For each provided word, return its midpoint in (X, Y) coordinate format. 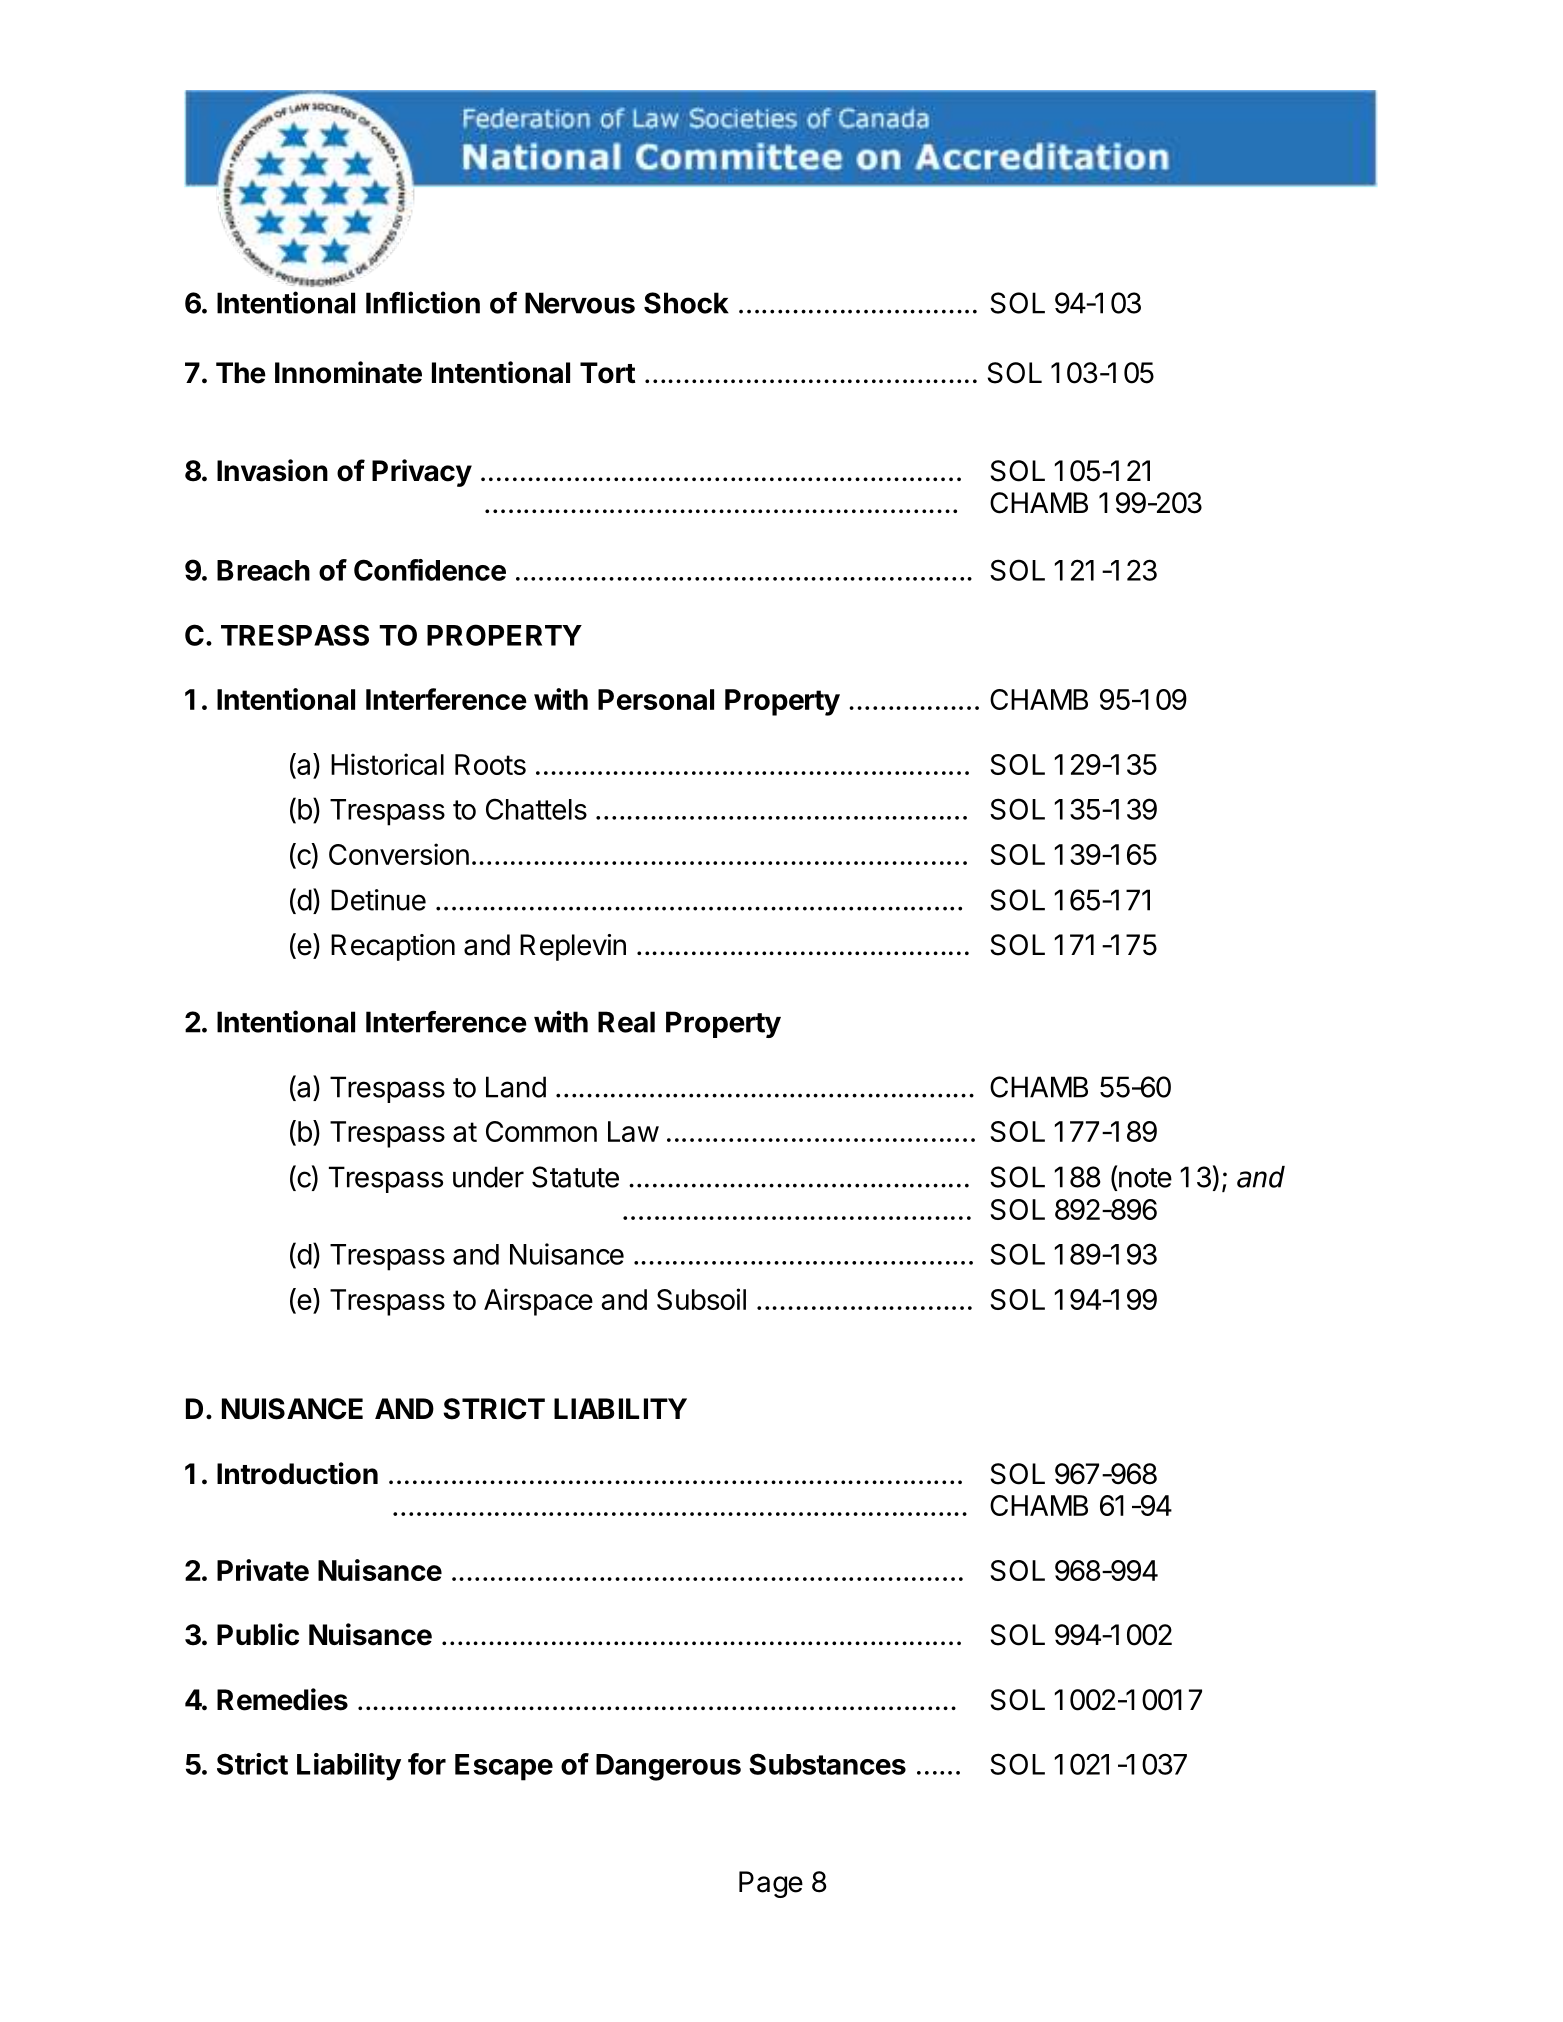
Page (771, 1884)
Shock (686, 303)
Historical (387, 764)
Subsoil (701, 1299)
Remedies (282, 1699)
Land (516, 1087)
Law (633, 1131)
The (241, 373)
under (488, 1177)
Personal (656, 699)
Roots (490, 764)
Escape (504, 1767)
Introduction (297, 1473)
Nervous (580, 303)
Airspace (538, 1302)
